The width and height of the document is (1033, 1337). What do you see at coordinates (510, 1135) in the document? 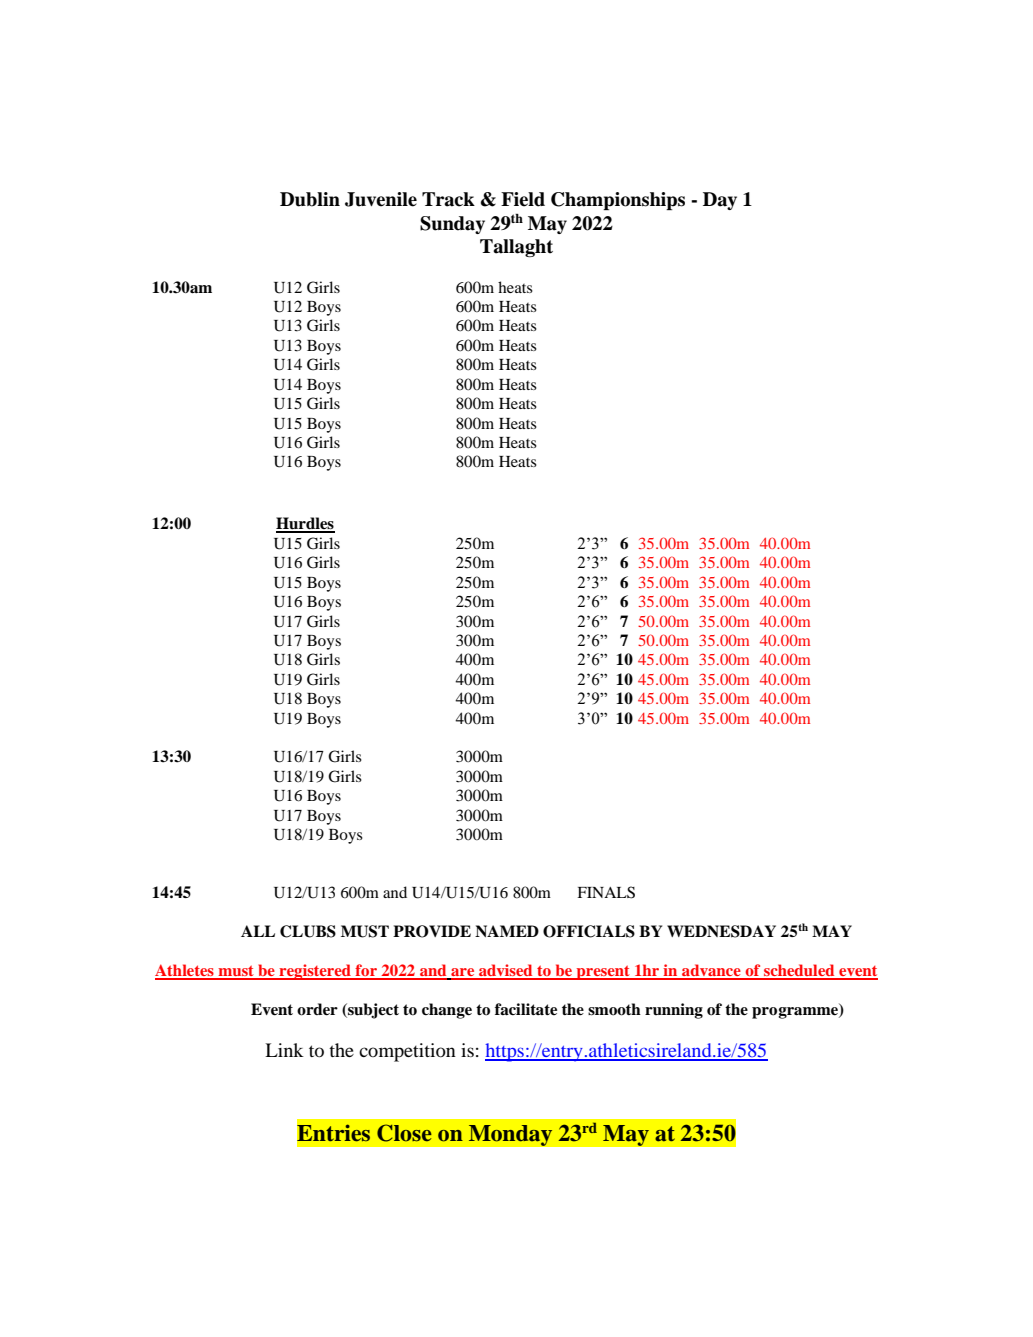
I see `Monday` at bounding box center [510, 1135].
